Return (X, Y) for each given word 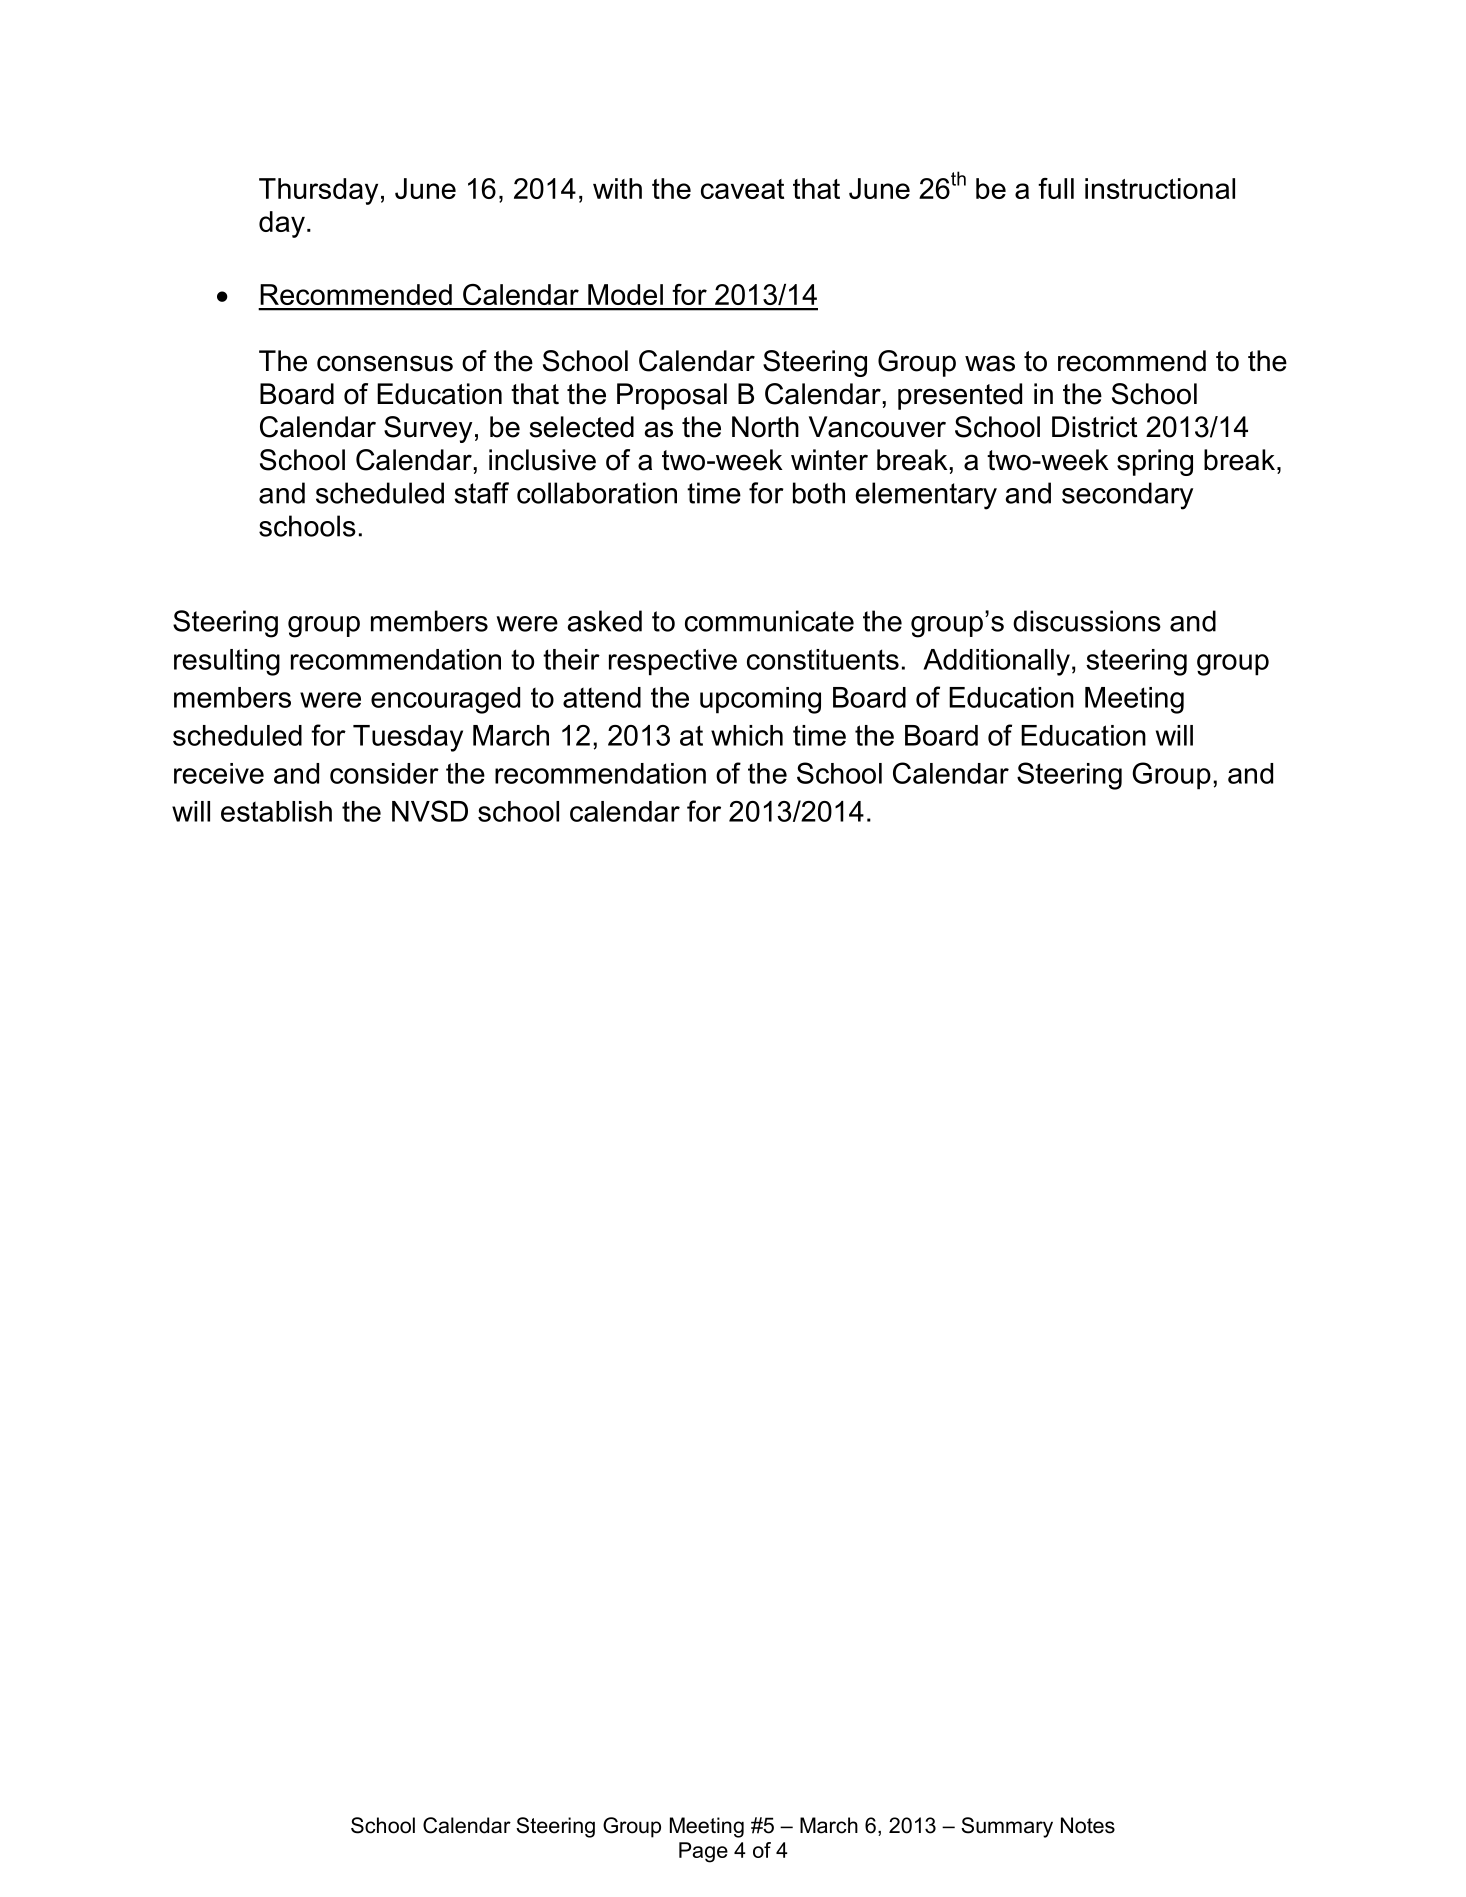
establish (276, 811)
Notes (1088, 1825)
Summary (1007, 1827)
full (1056, 188)
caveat (742, 189)
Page (703, 1852)
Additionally (996, 662)
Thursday (318, 191)
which (747, 735)
